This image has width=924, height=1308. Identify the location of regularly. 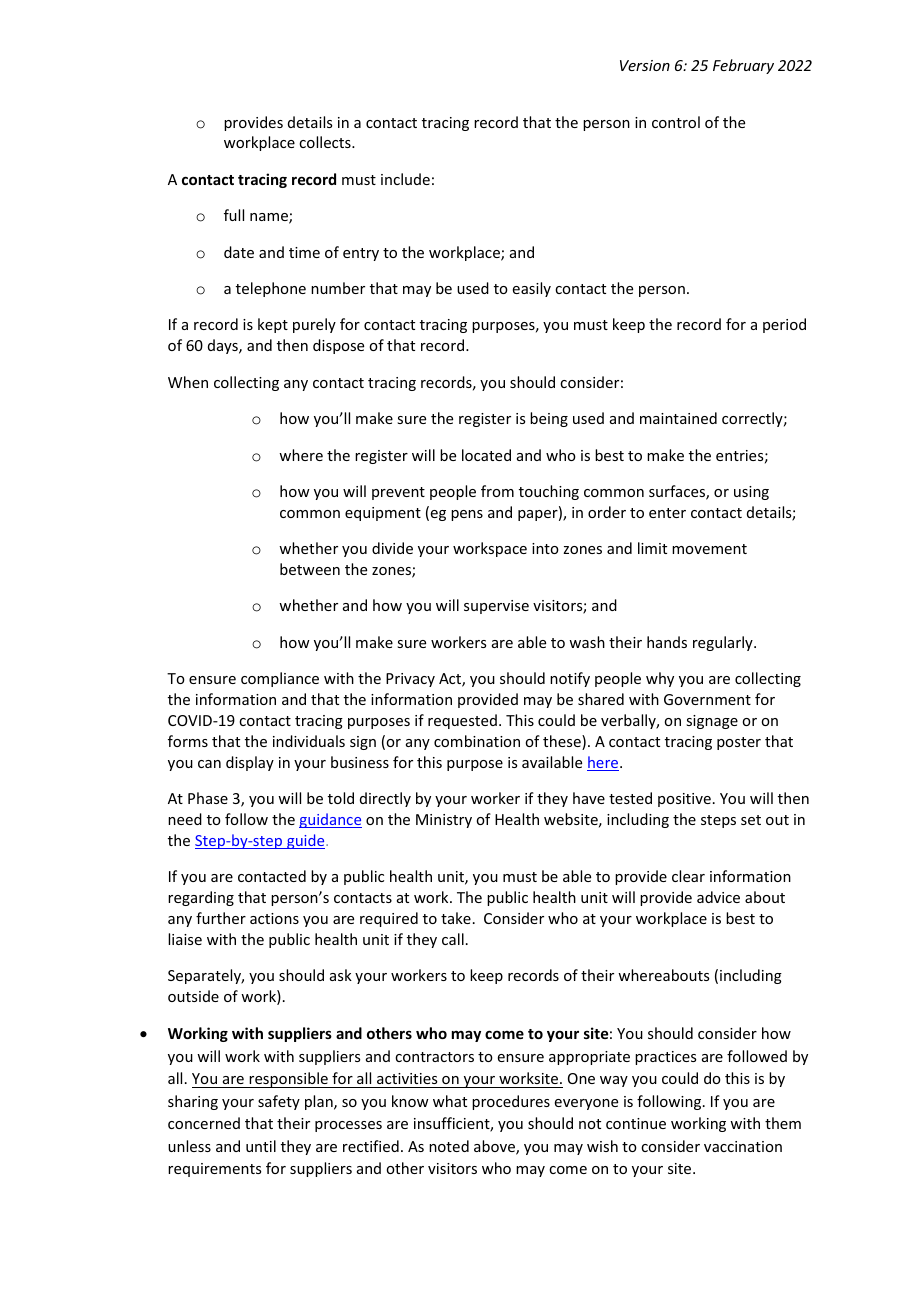
(724, 643).
